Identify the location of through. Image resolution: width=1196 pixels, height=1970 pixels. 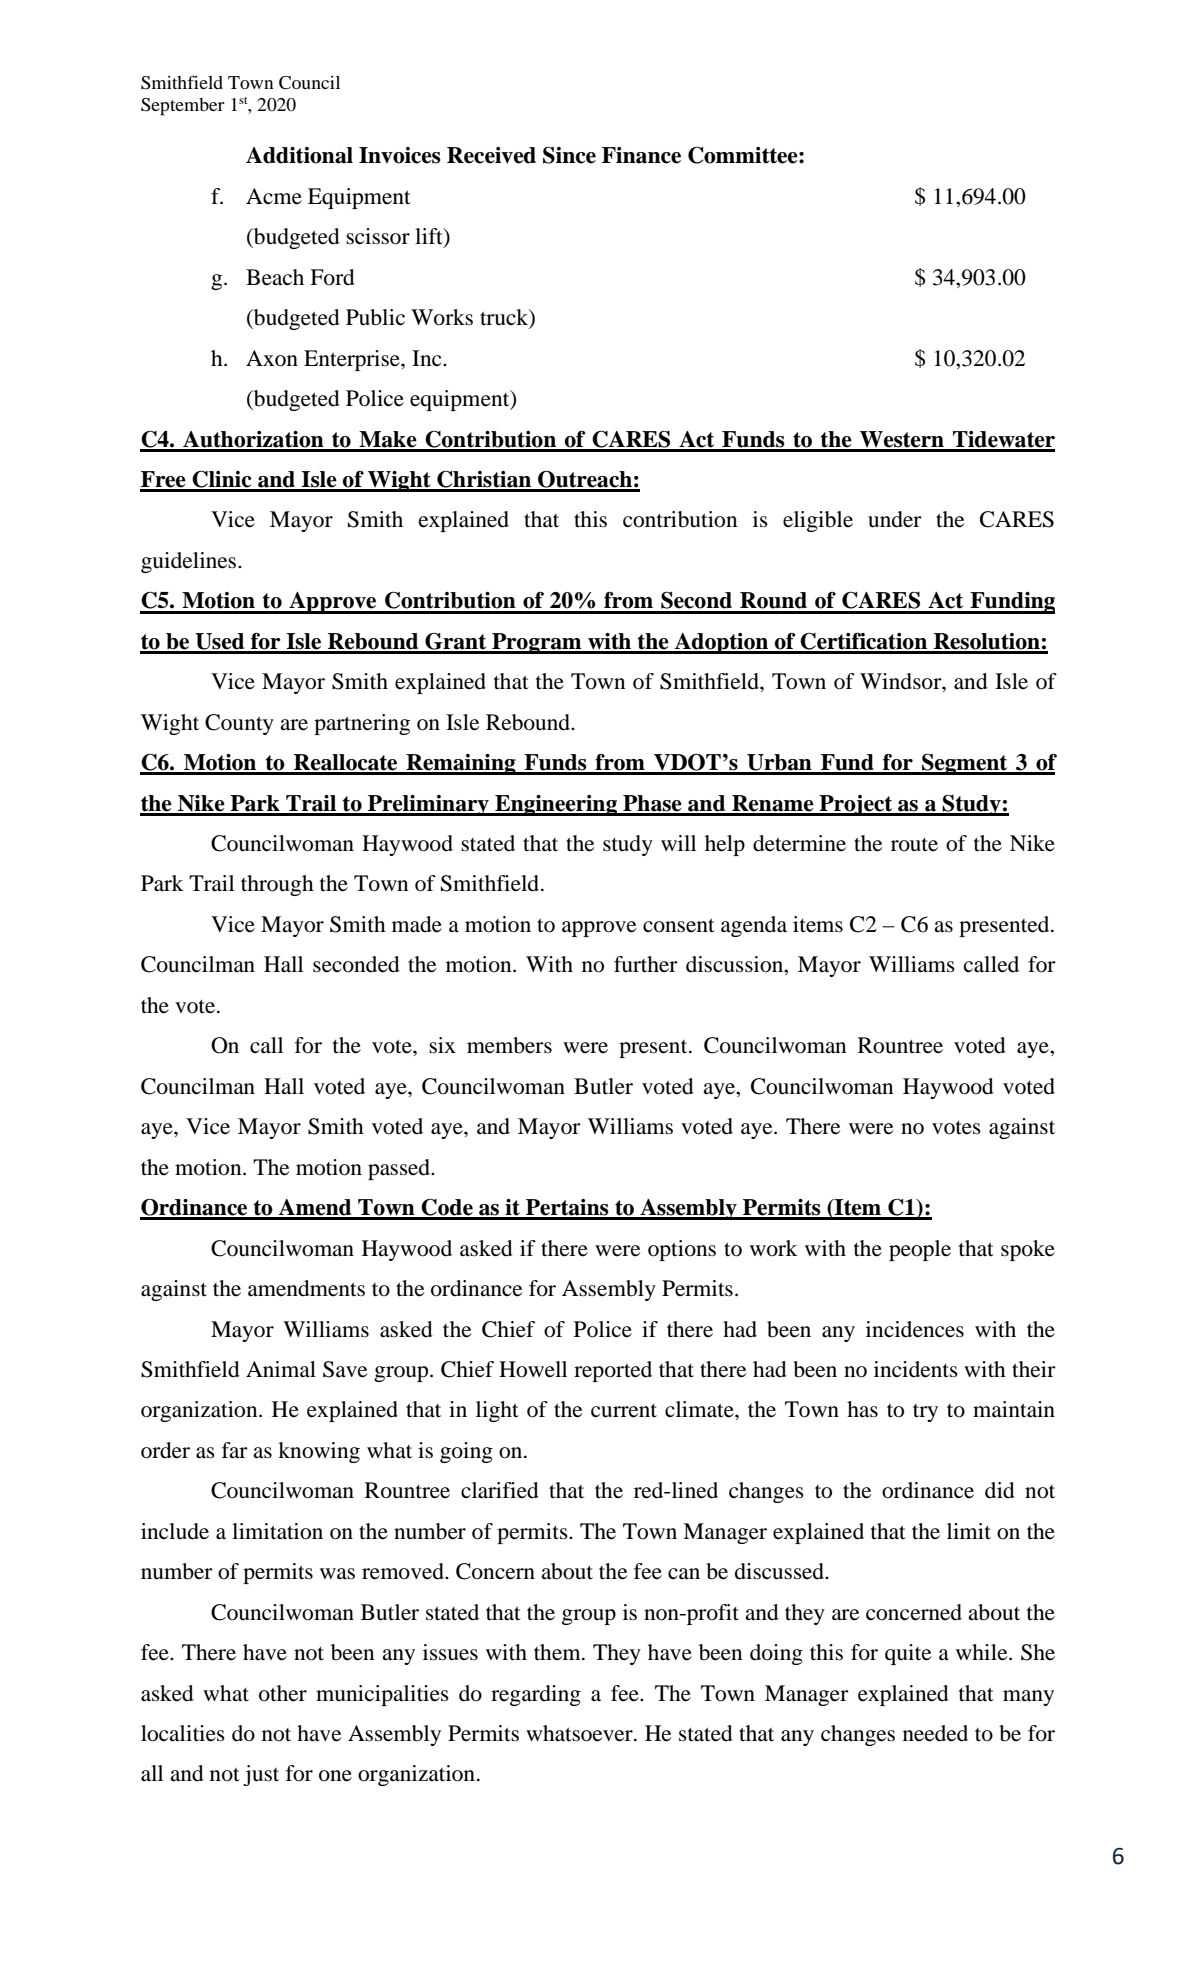
(277, 885).
